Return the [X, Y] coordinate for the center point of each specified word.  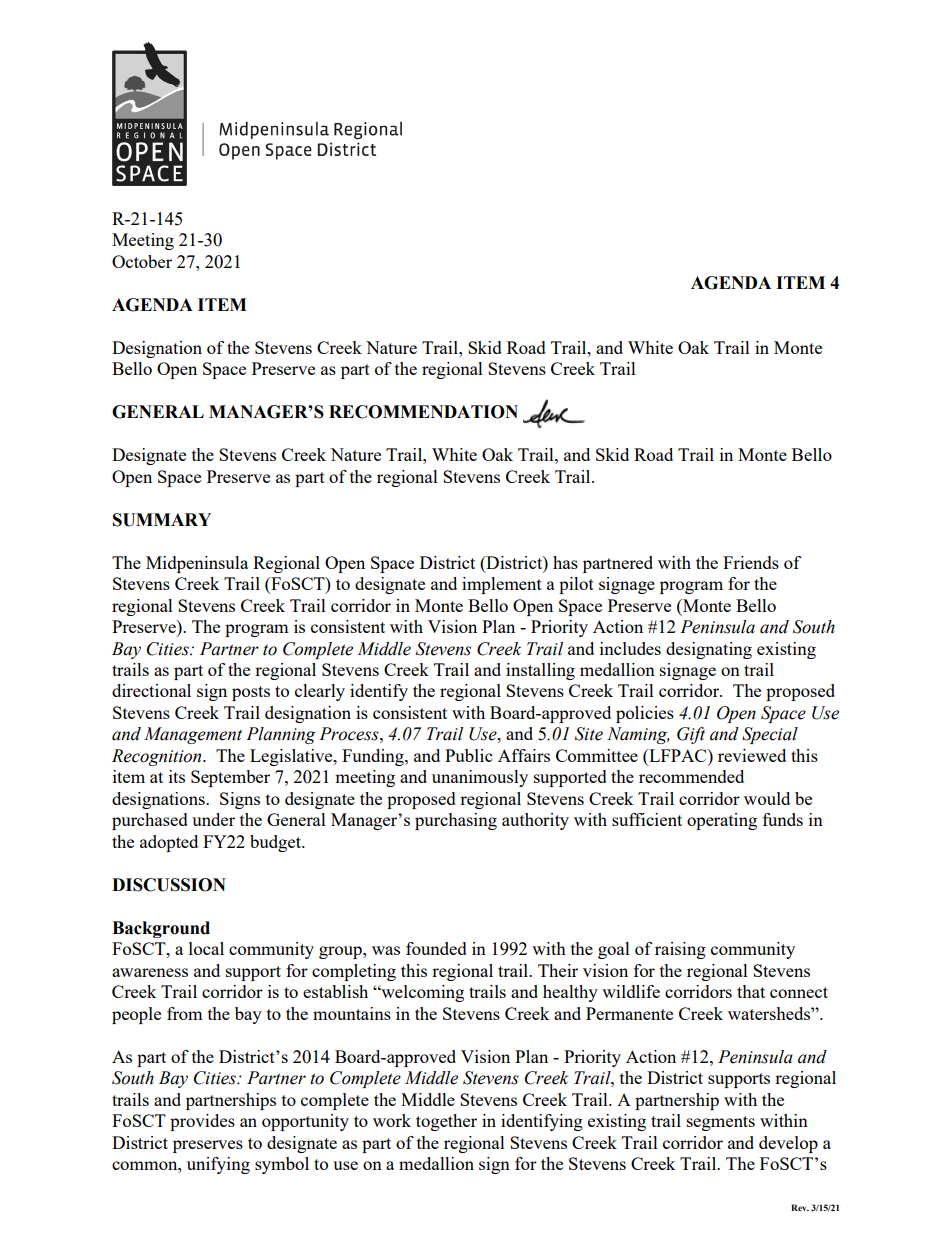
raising [680, 950]
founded [436, 948]
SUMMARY [162, 520]
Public [468, 755]
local [206, 948]
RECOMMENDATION [423, 412]
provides [202, 1122]
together [446, 1122]
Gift [691, 735]
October [142, 261]
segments [721, 1123]
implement [502, 585]
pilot [576, 585]
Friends [751, 562]
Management [193, 735]
